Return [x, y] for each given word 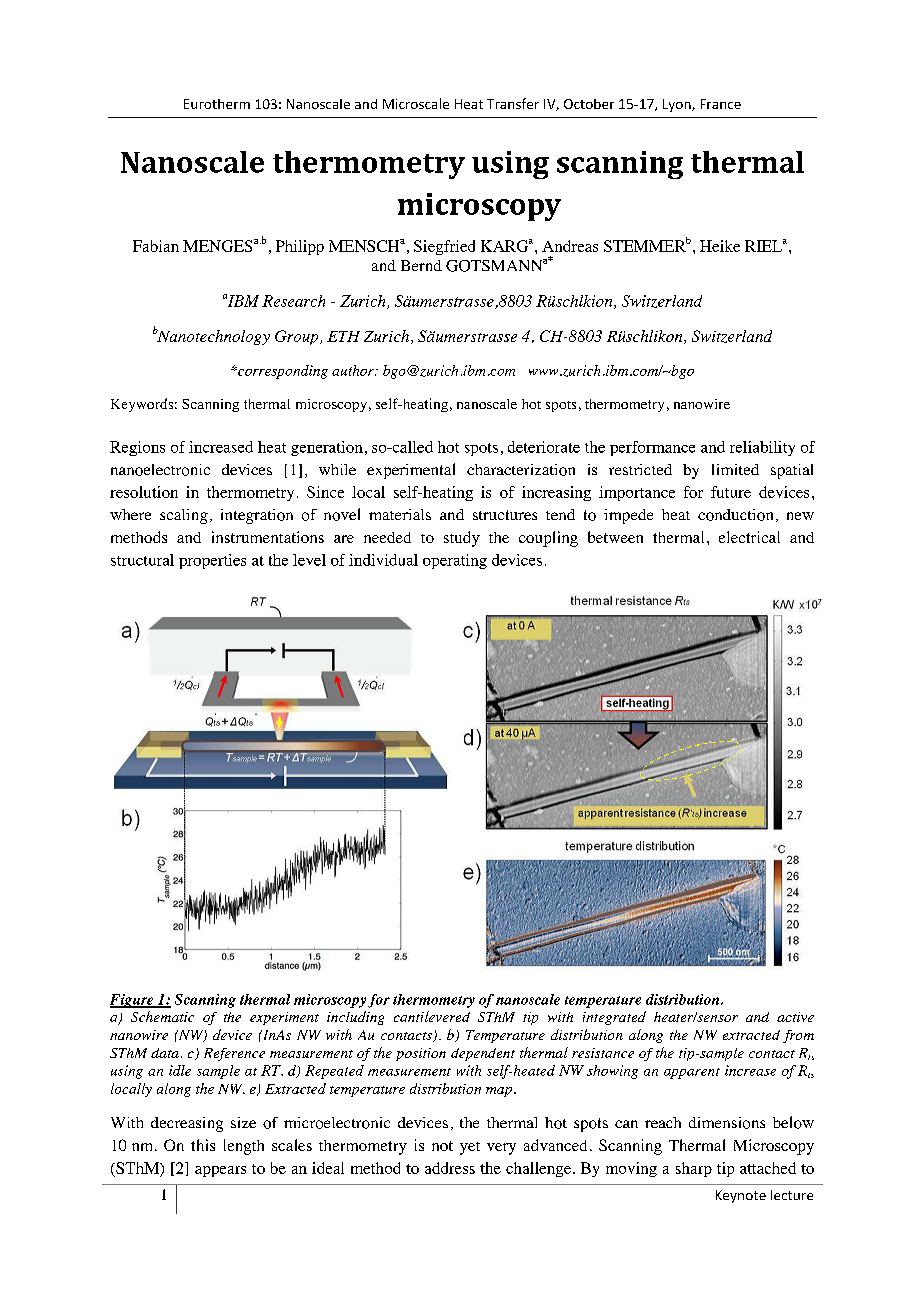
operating [455, 561]
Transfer [513, 103]
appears [220, 1171]
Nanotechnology [212, 337]
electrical [749, 537]
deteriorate [544, 447]
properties [212, 561]
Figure [133, 1001]
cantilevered [432, 1016]
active [795, 1017]
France [721, 104]
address [450, 1168]
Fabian [156, 246]
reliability [762, 448]
